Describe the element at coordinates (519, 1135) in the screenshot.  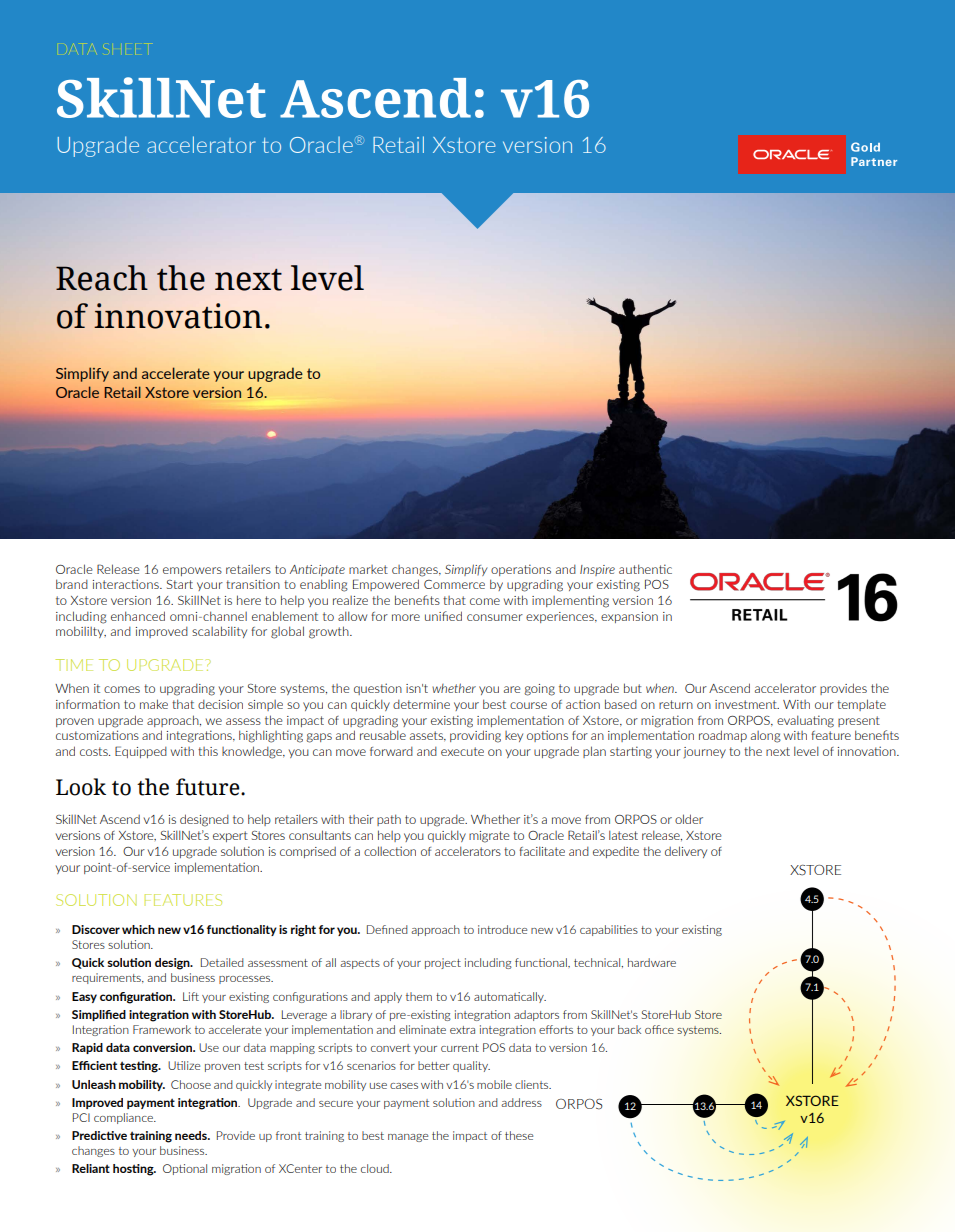
I see `these` at that location.
